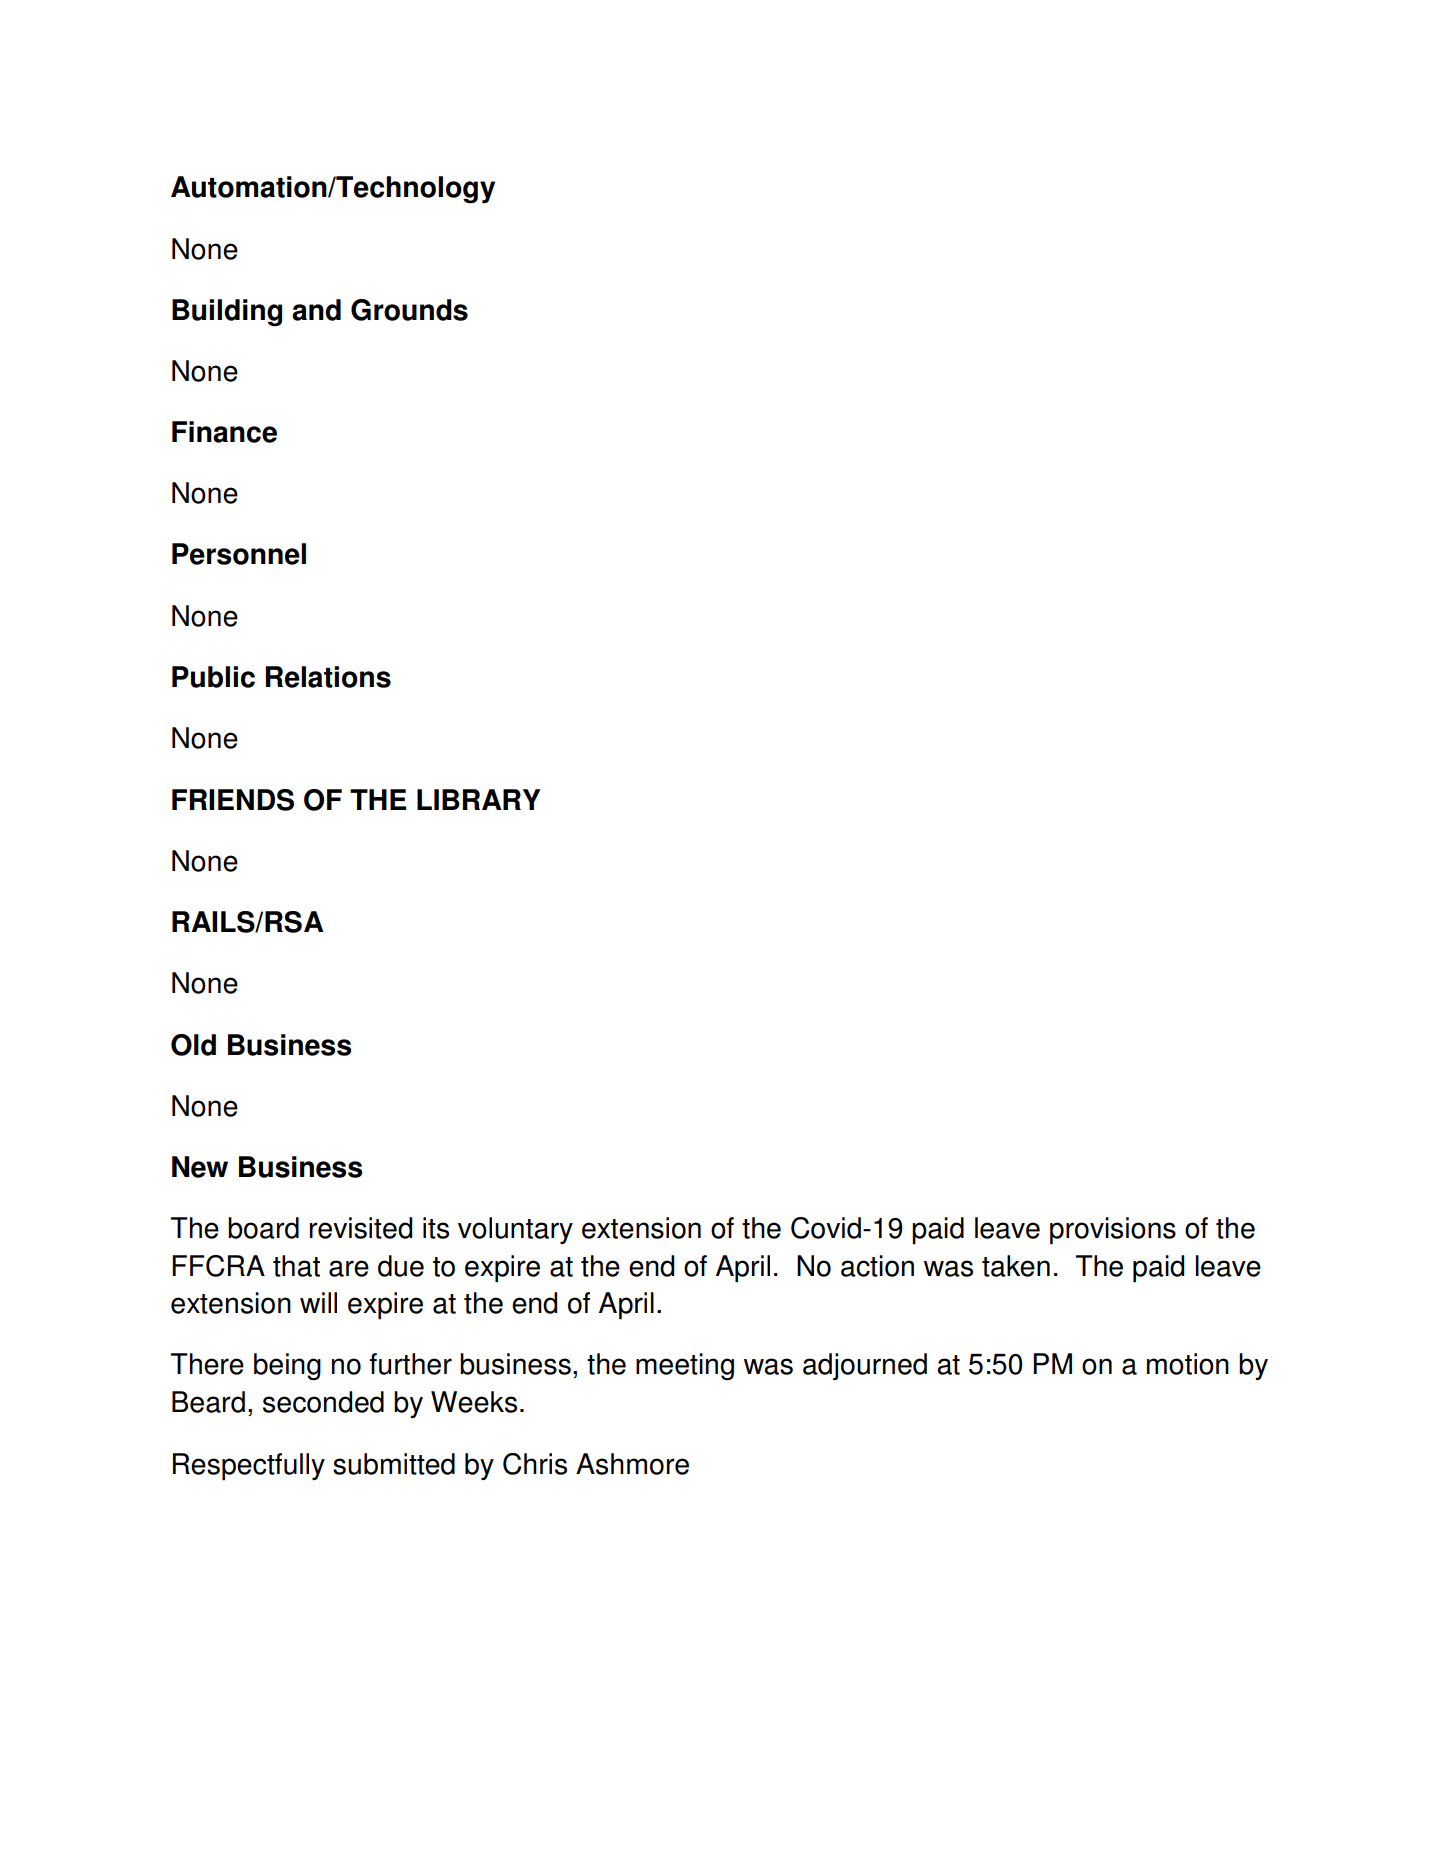  Describe the element at coordinates (1188, 1364) in the page. I see `motion` at that location.
